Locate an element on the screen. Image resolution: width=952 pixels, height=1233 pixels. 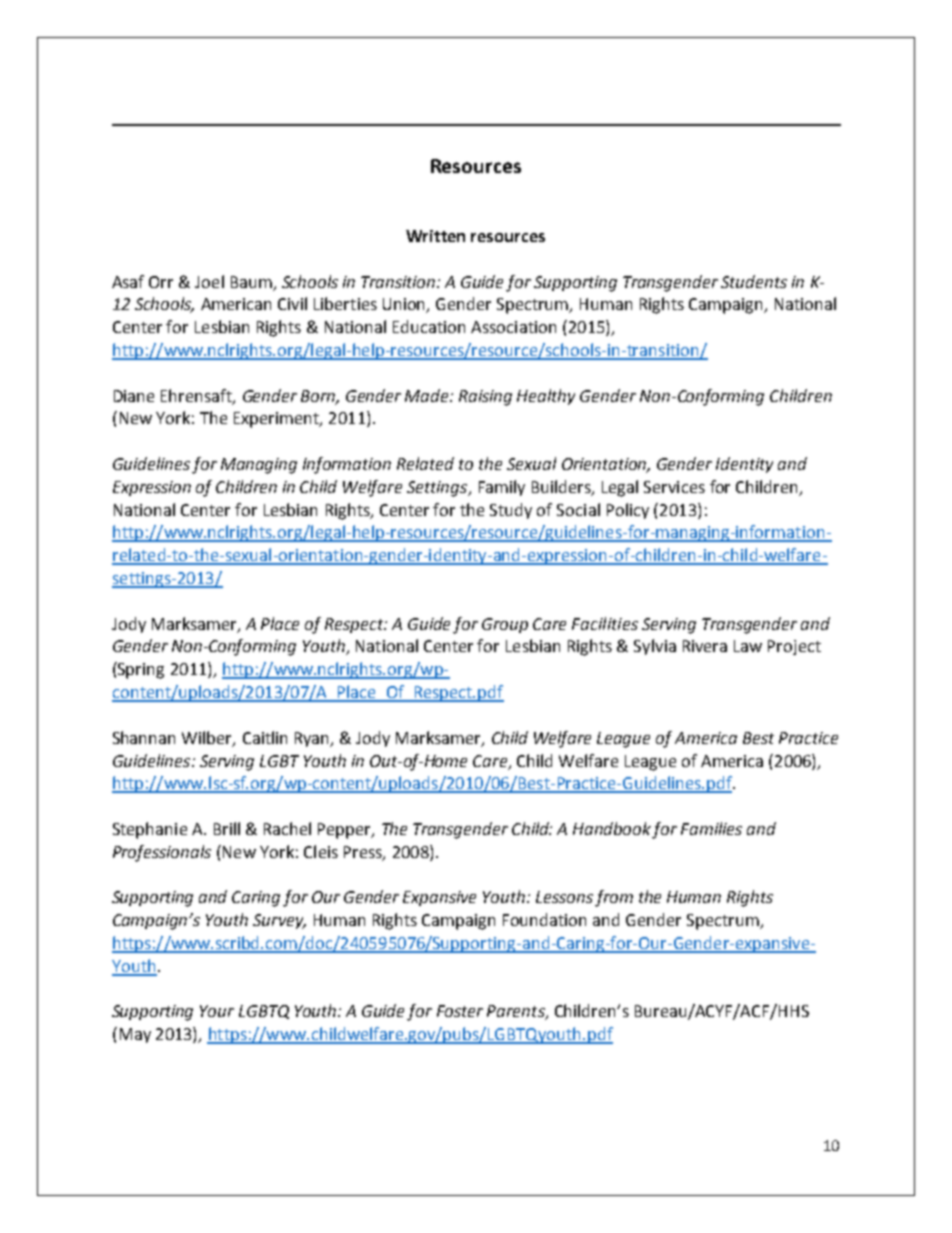
Foster is located at coordinates (460, 1011).
